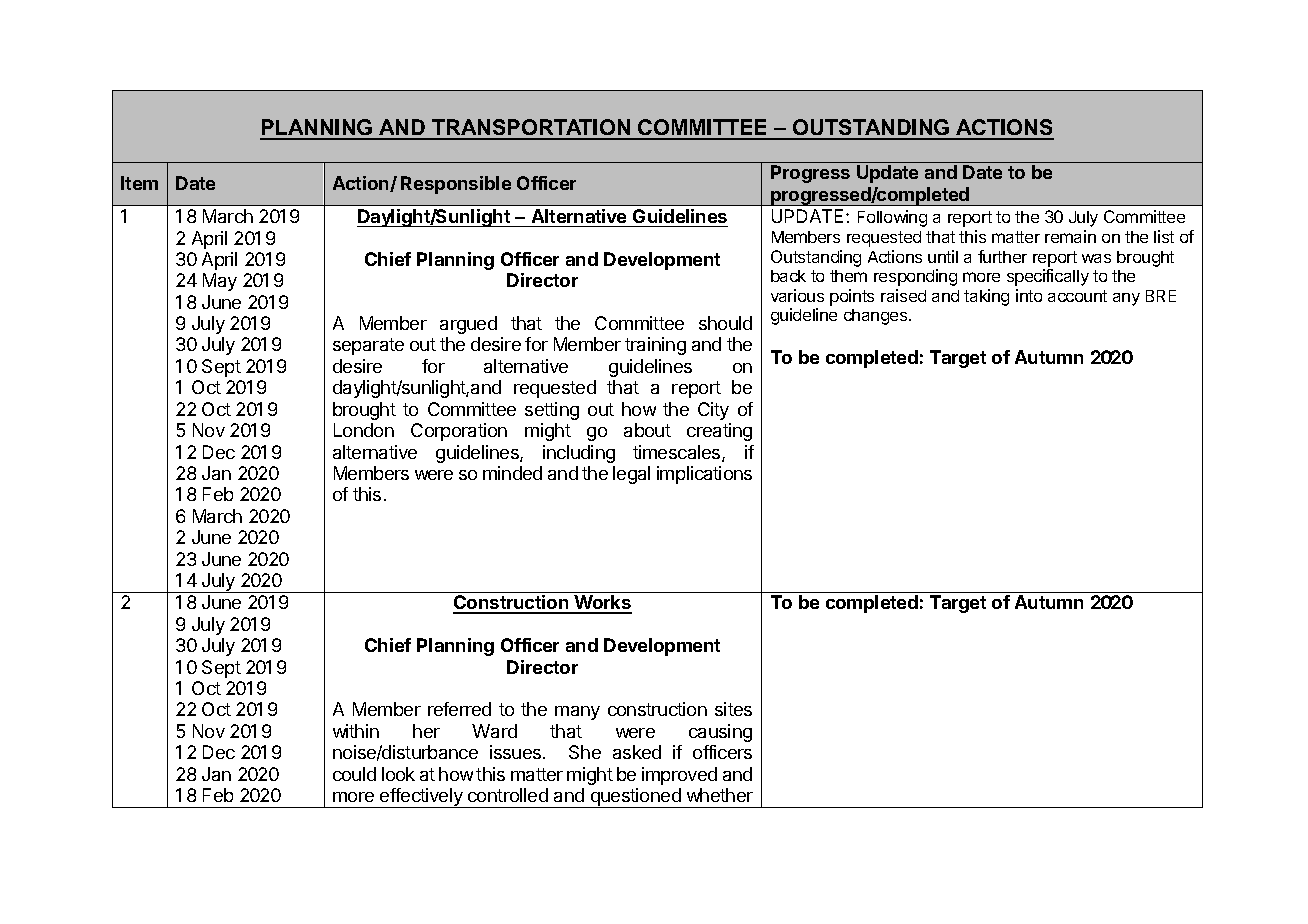  I want to click on implications, so click(704, 475).
